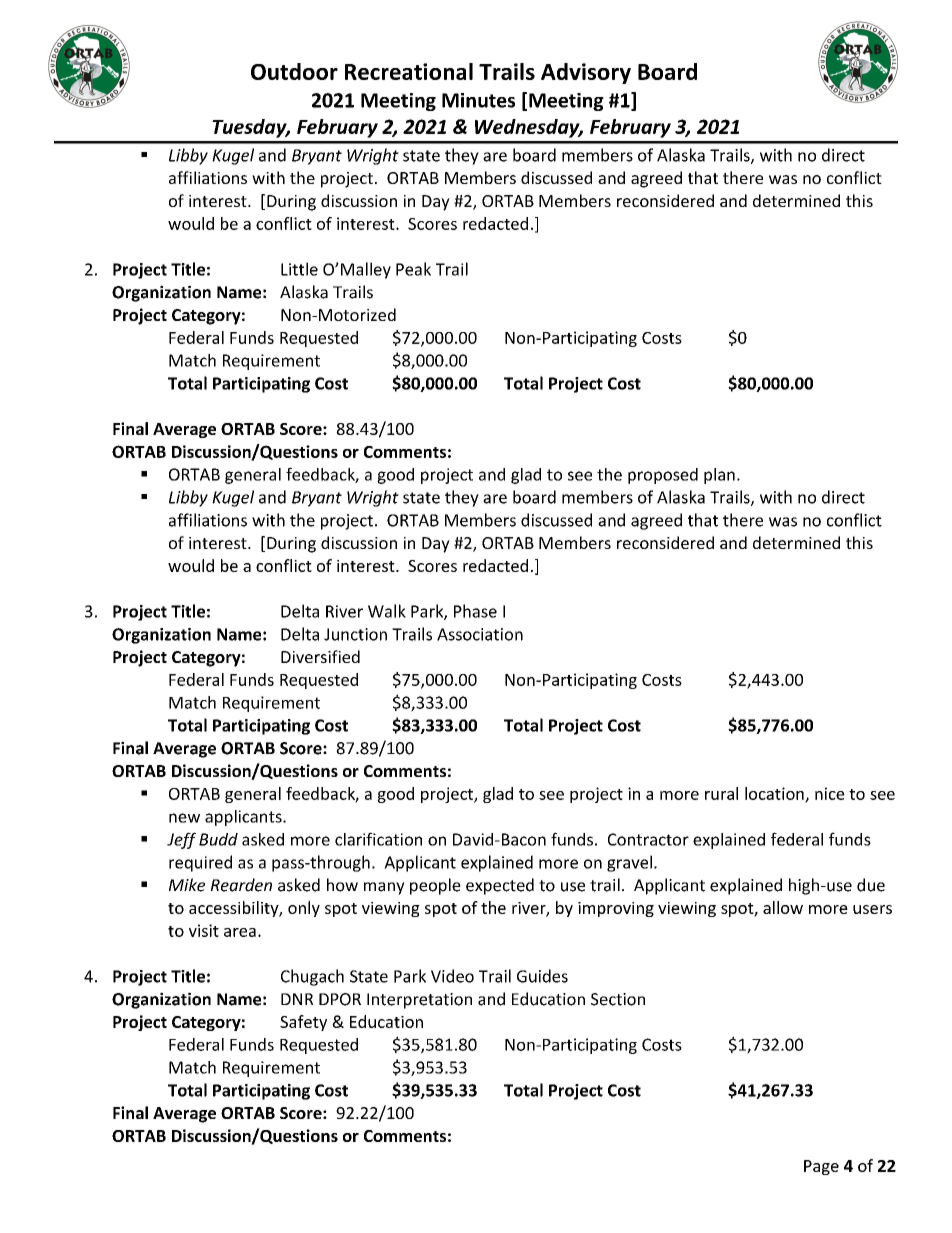  Describe the element at coordinates (299, 269) in the screenshot. I see `Little` at that location.
